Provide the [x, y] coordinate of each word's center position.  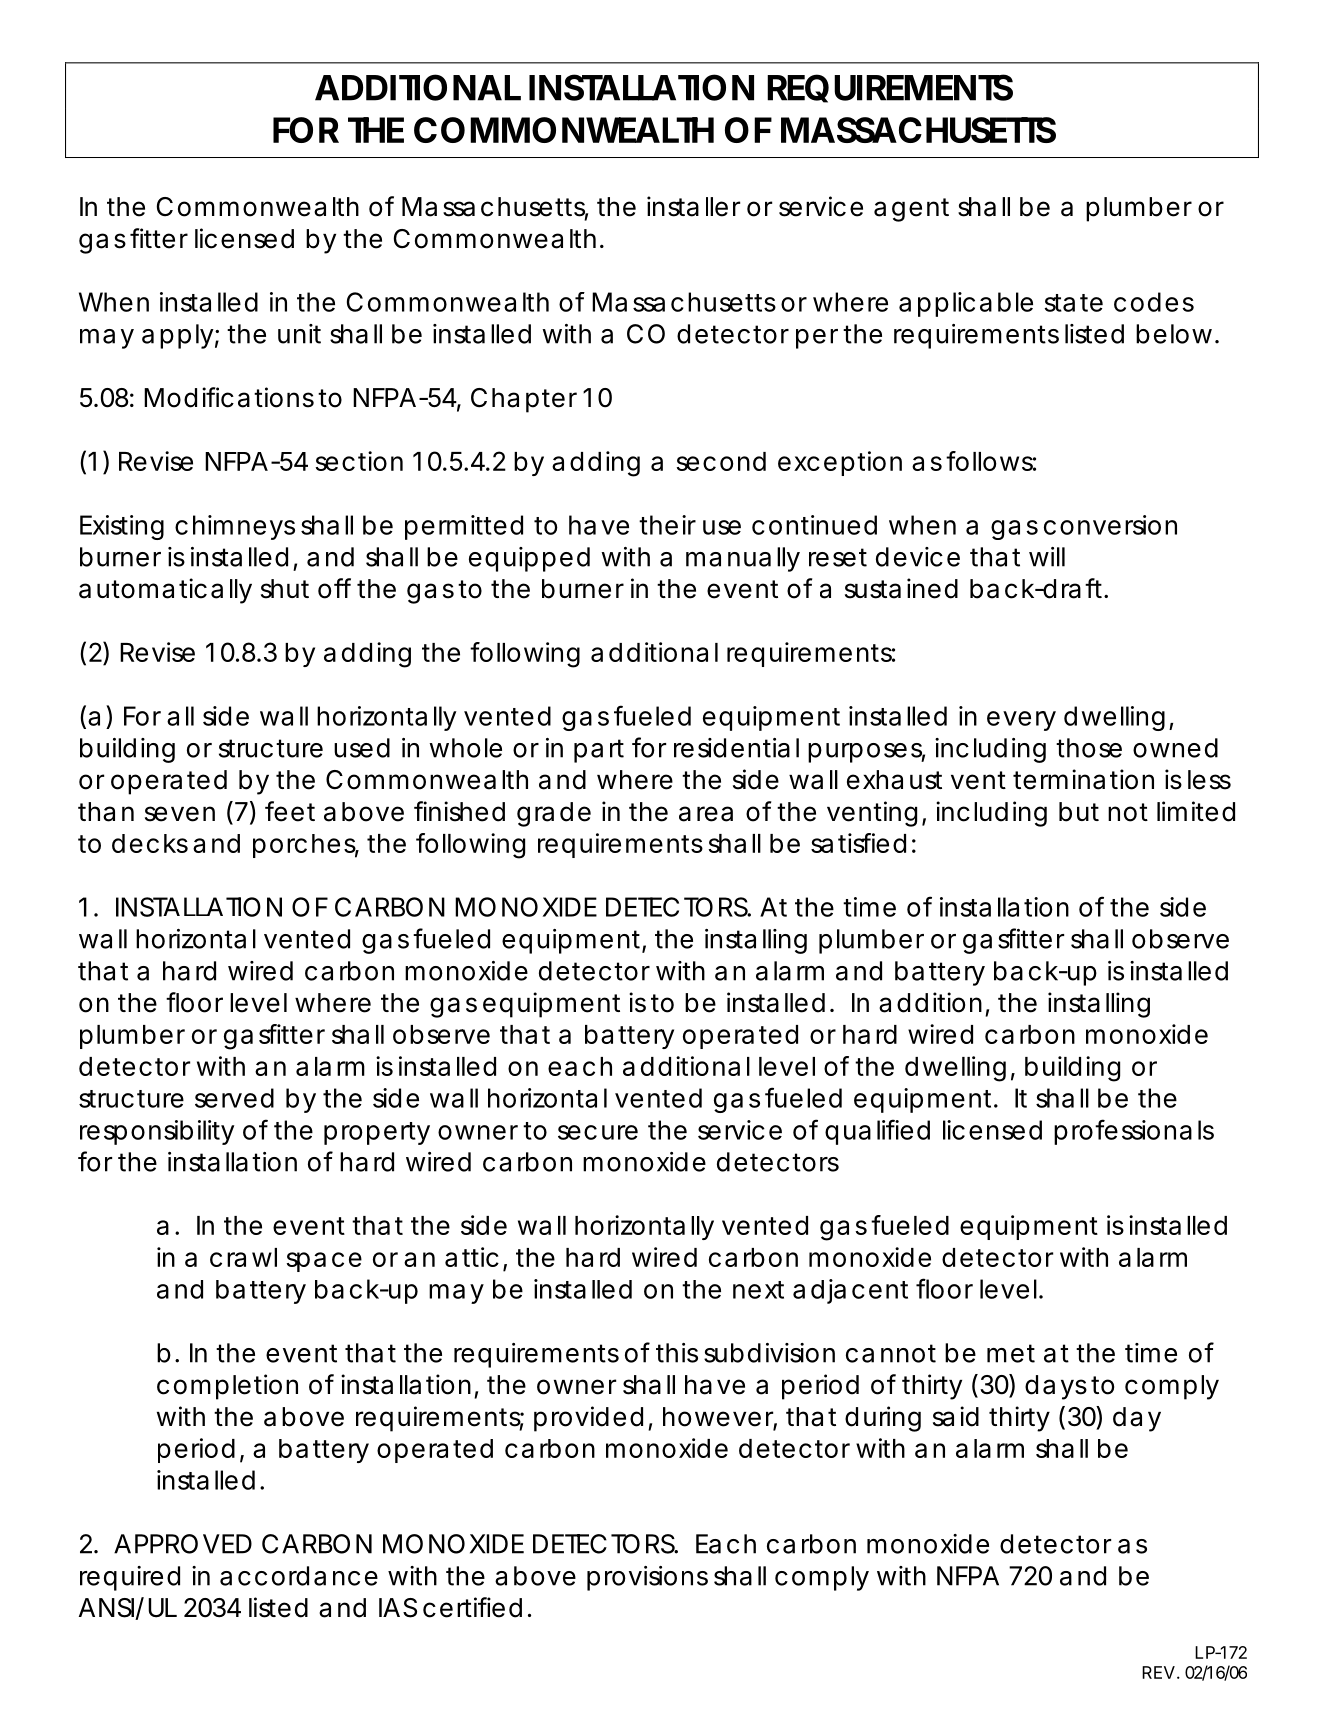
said [956, 1416]
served [234, 1098]
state [1074, 303]
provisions [647, 1578]
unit [299, 334]
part [599, 751]
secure [598, 1132]
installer [693, 206]
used [362, 748]
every [1021, 721]
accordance [299, 1576]
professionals [1134, 1132]
